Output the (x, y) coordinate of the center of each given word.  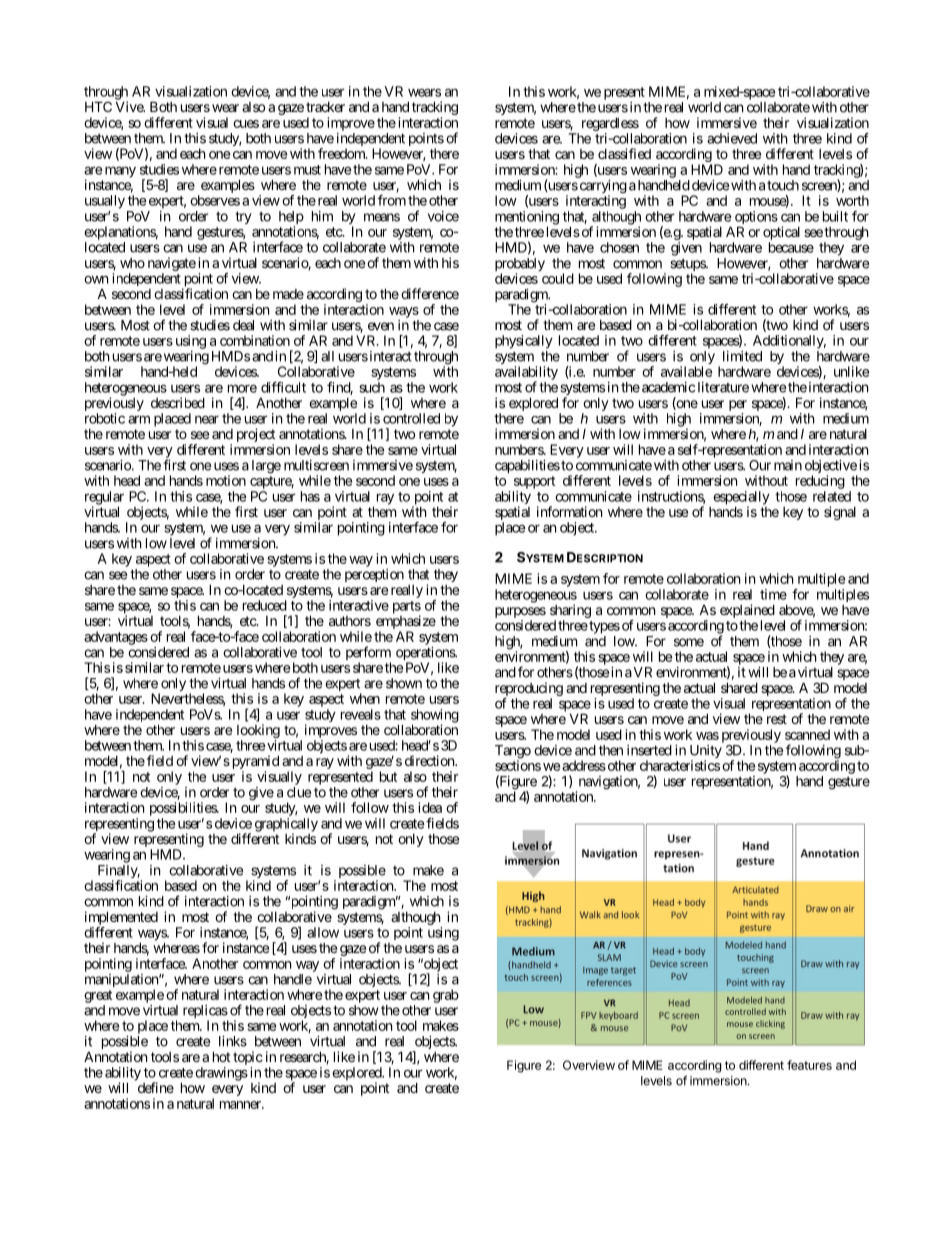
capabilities (527, 466)
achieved (732, 138)
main (788, 465)
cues (246, 124)
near (207, 419)
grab (446, 996)
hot (221, 1056)
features (809, 1065)
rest (777, 719)
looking (258, 732)
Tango (513, 753)
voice (443, 216)
